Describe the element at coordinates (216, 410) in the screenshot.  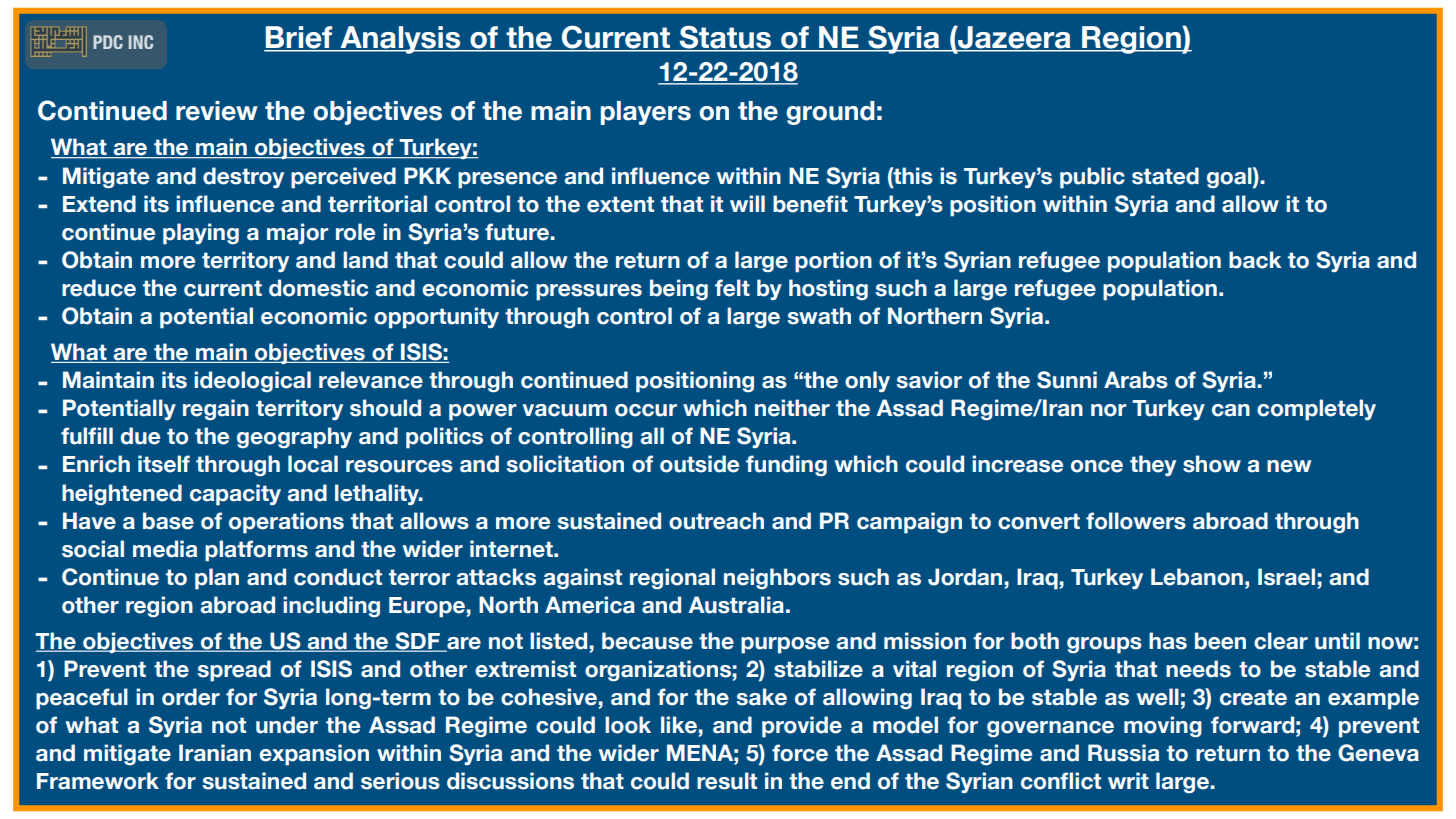
I see `regain` at that location.
